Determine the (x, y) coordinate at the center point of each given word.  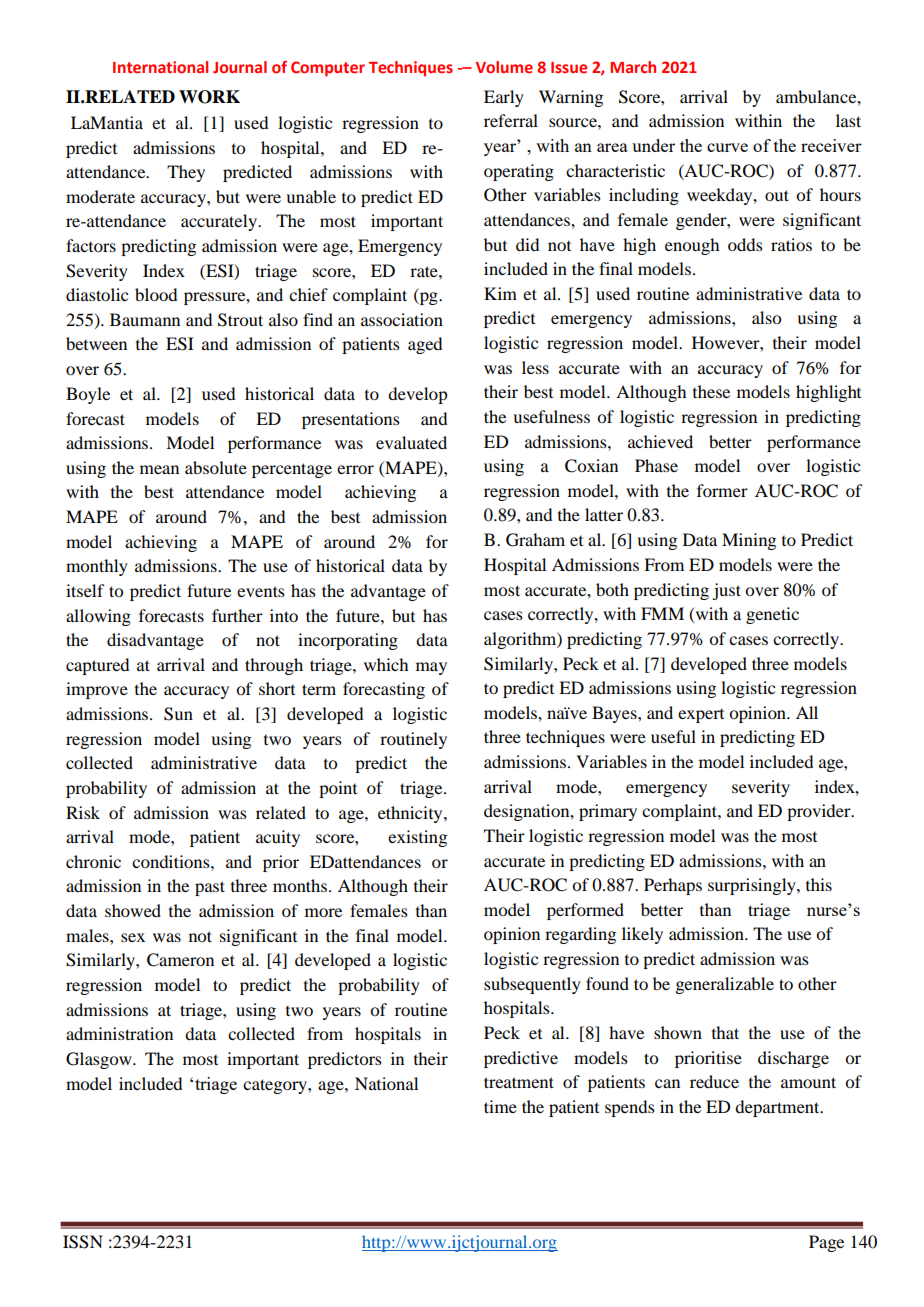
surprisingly (753, 886)
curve (727, 147)
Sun (178, 714)
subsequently (532, 985)
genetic (772, 615)
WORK (209, 97)
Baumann (145, 319)
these (711, 391)
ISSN (83, 1242)
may (431, 668)
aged (425, 345)
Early (504, 98)
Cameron (180, 960)
